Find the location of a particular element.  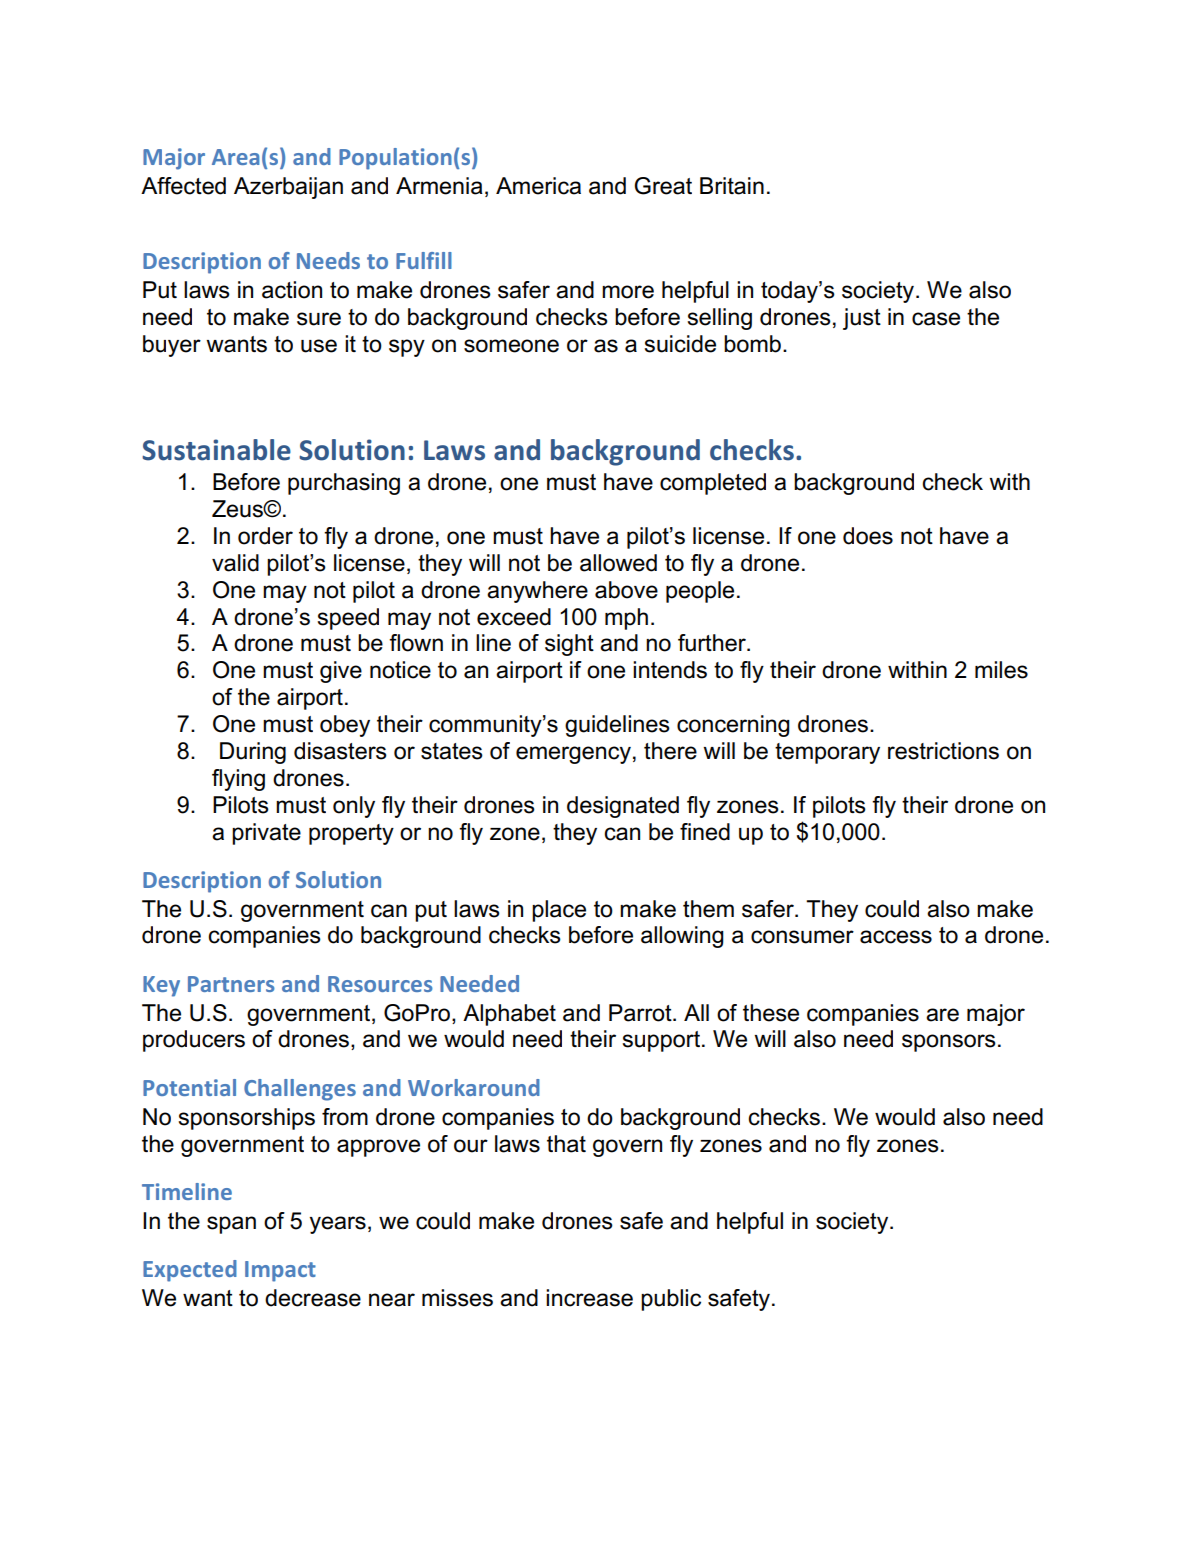

Impact is located at coordinates (280, 1271).
